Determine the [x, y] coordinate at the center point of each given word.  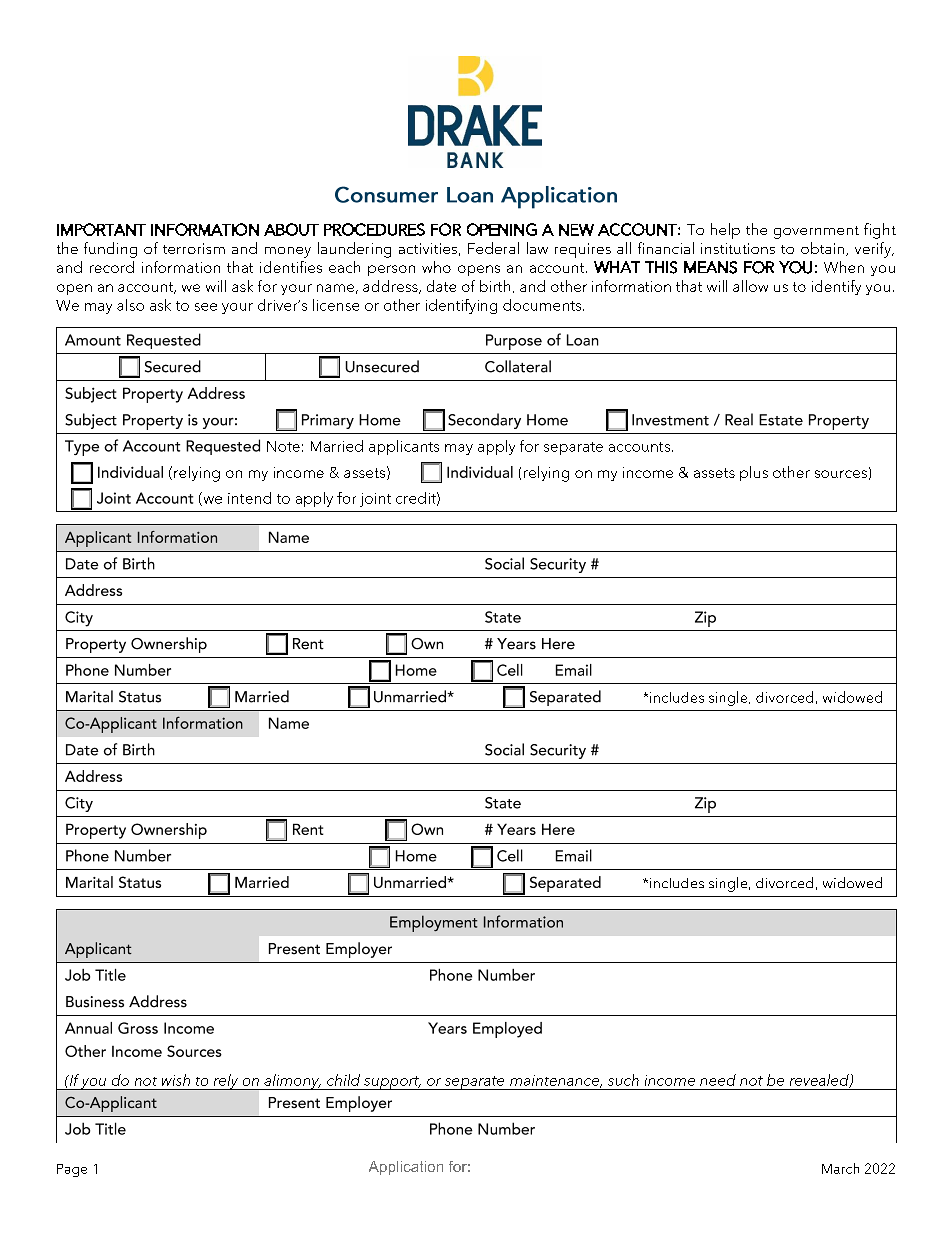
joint [375, 500]
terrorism [194, 248]
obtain [824, 249]
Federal [493, 248]
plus [754, 473]
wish [176, 1080]
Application [406, 1168]
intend [249, 498]
